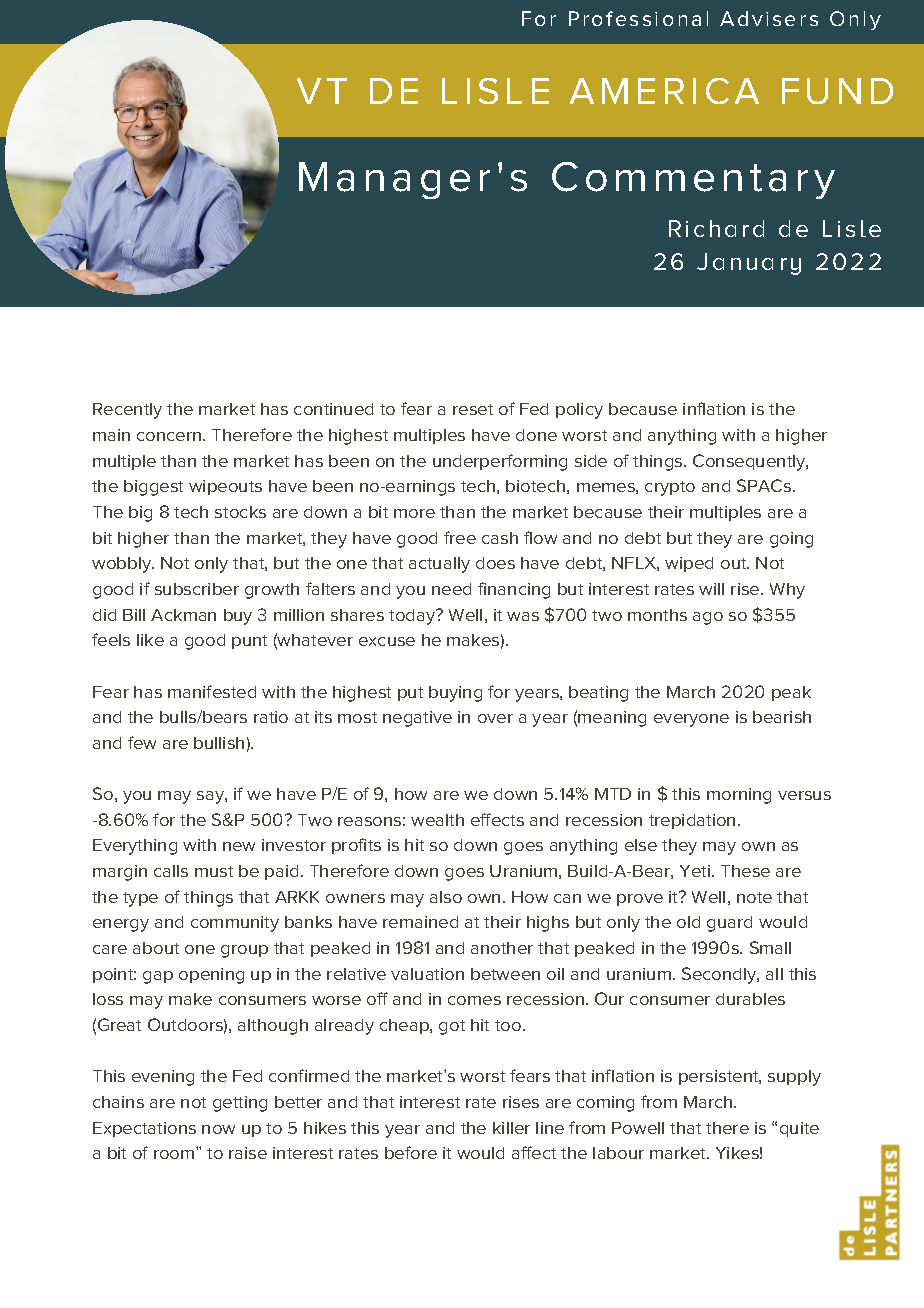 This document has height=1308, width=924. I want to click on Advisers, so click(769, 18).
